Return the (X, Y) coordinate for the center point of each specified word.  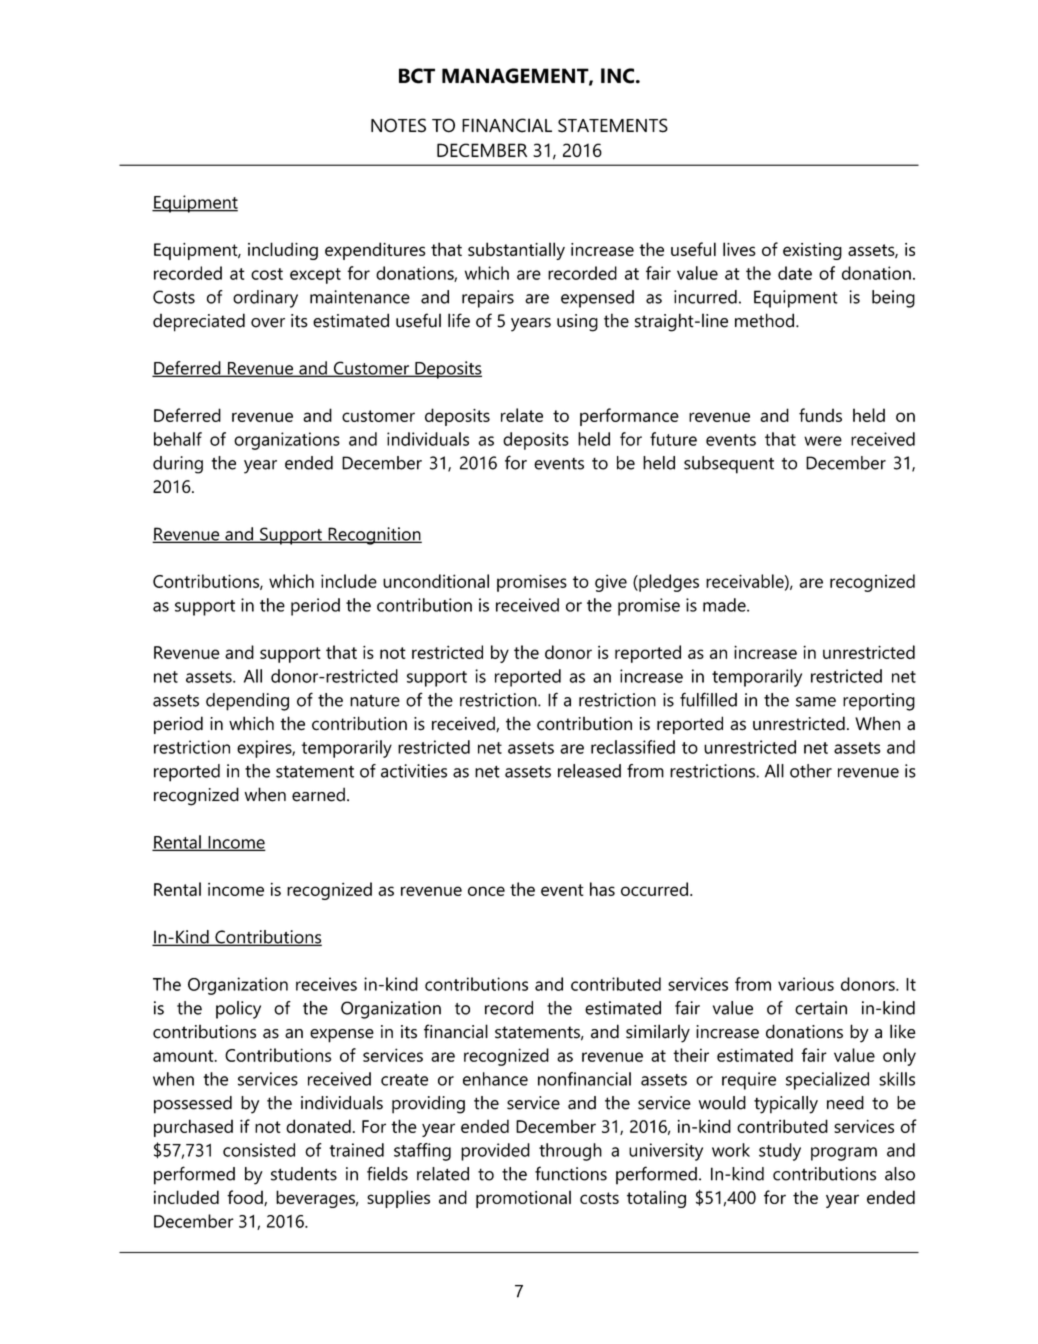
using (577, 323)
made (725, 605)
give (611, 583)
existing (812, 251)
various (806, 984)
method (764, 320)
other (811, 771)
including (283, 251)
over (268, 323)
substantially (516, 251)
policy (238, 1010)
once (486, 891)
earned (318, 794)
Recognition (374, 536)
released (589, 771)
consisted (259, 1150)
